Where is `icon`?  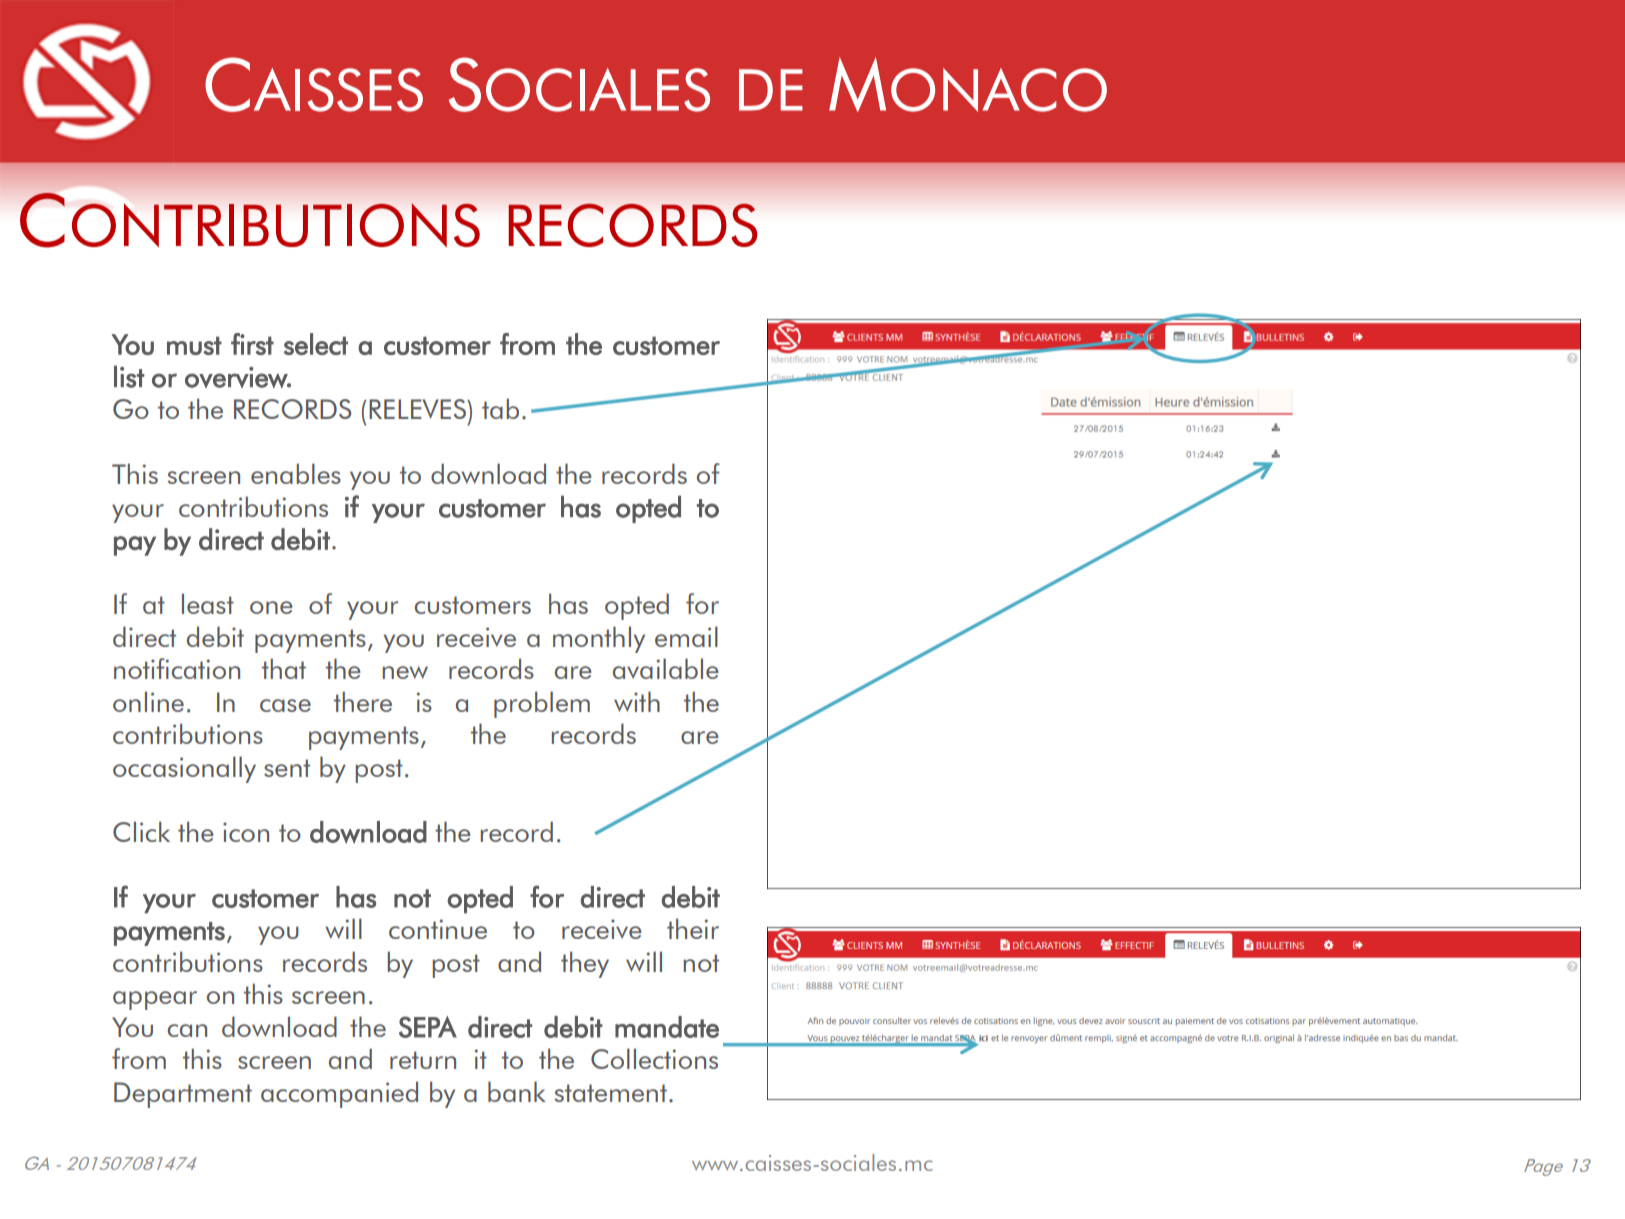
icon is located at coordinates (246, 832).
